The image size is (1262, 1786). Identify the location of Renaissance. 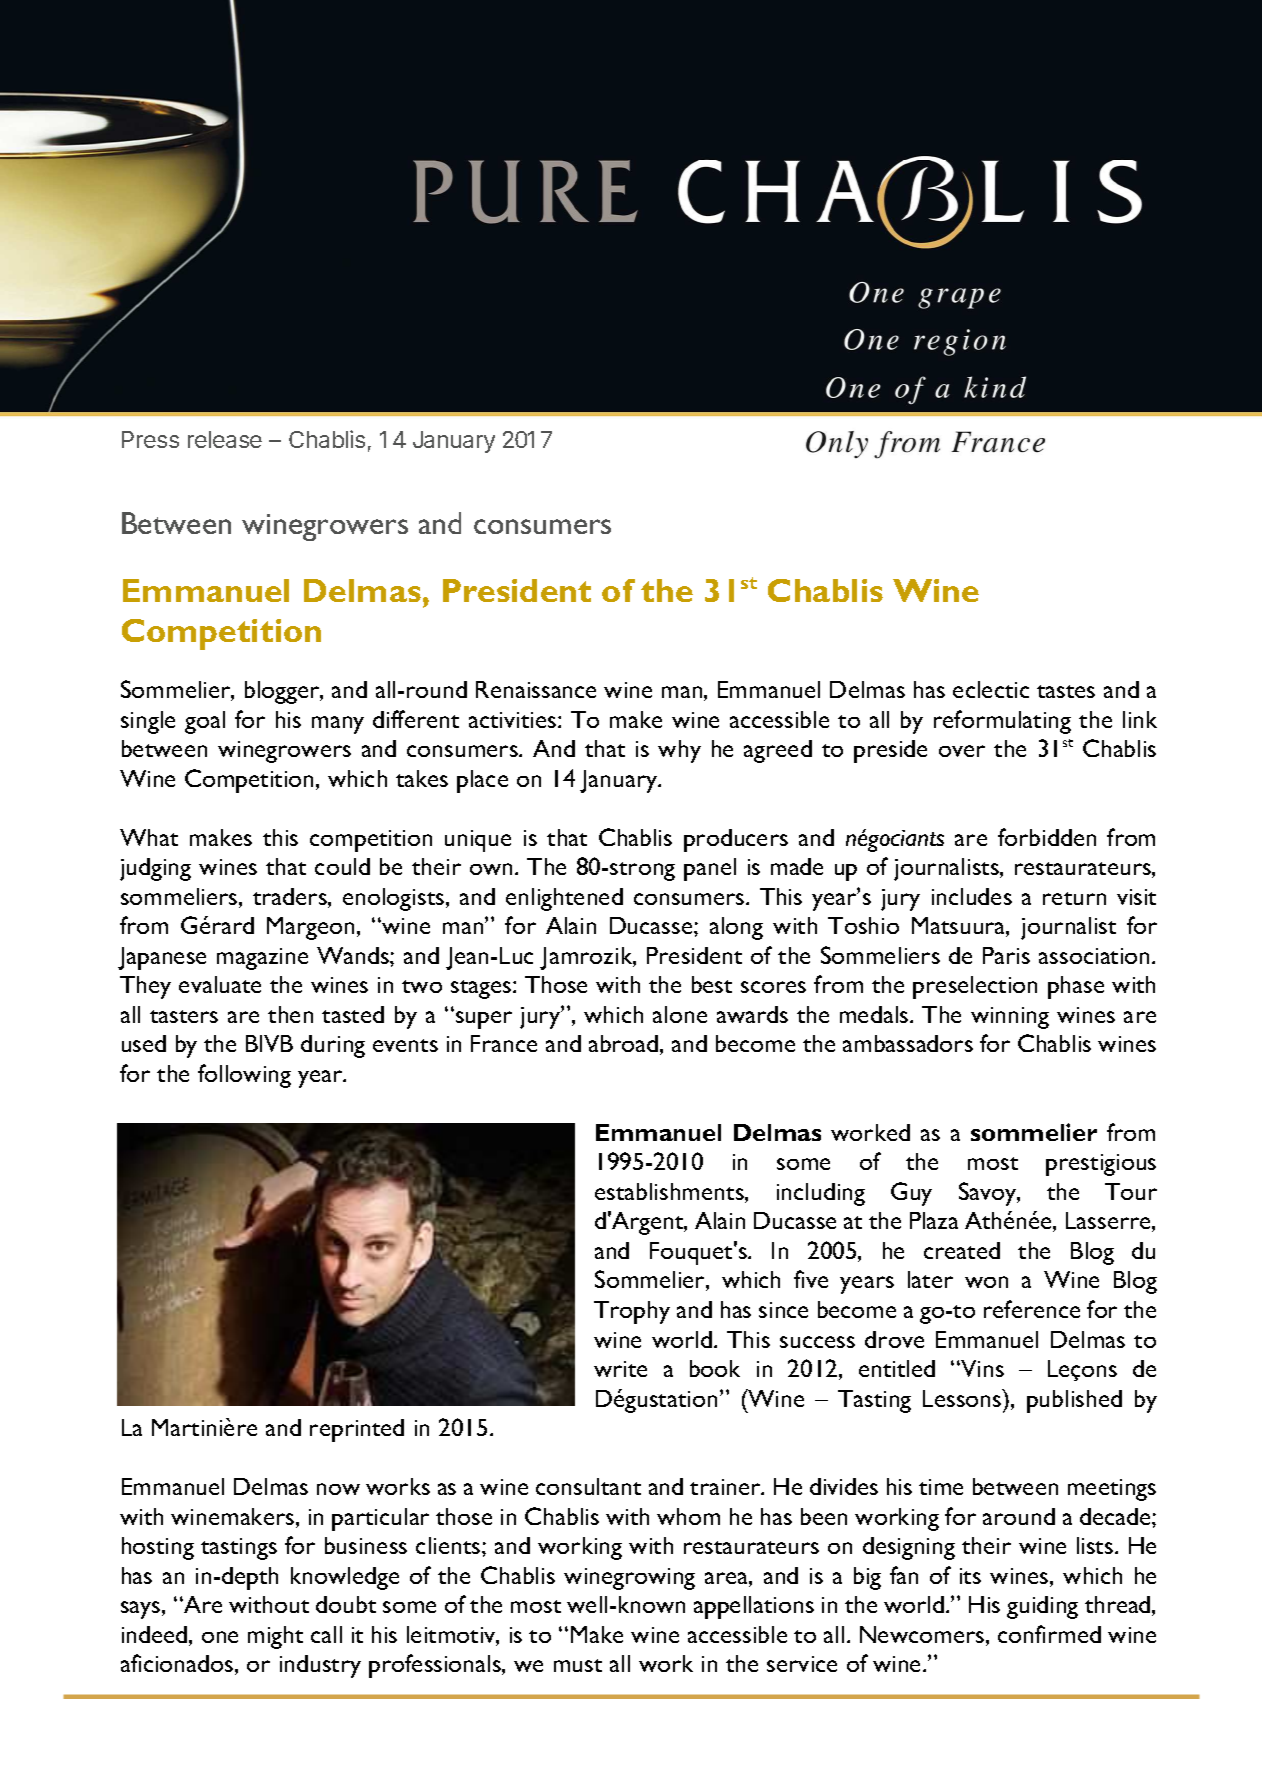
(536, 689).
